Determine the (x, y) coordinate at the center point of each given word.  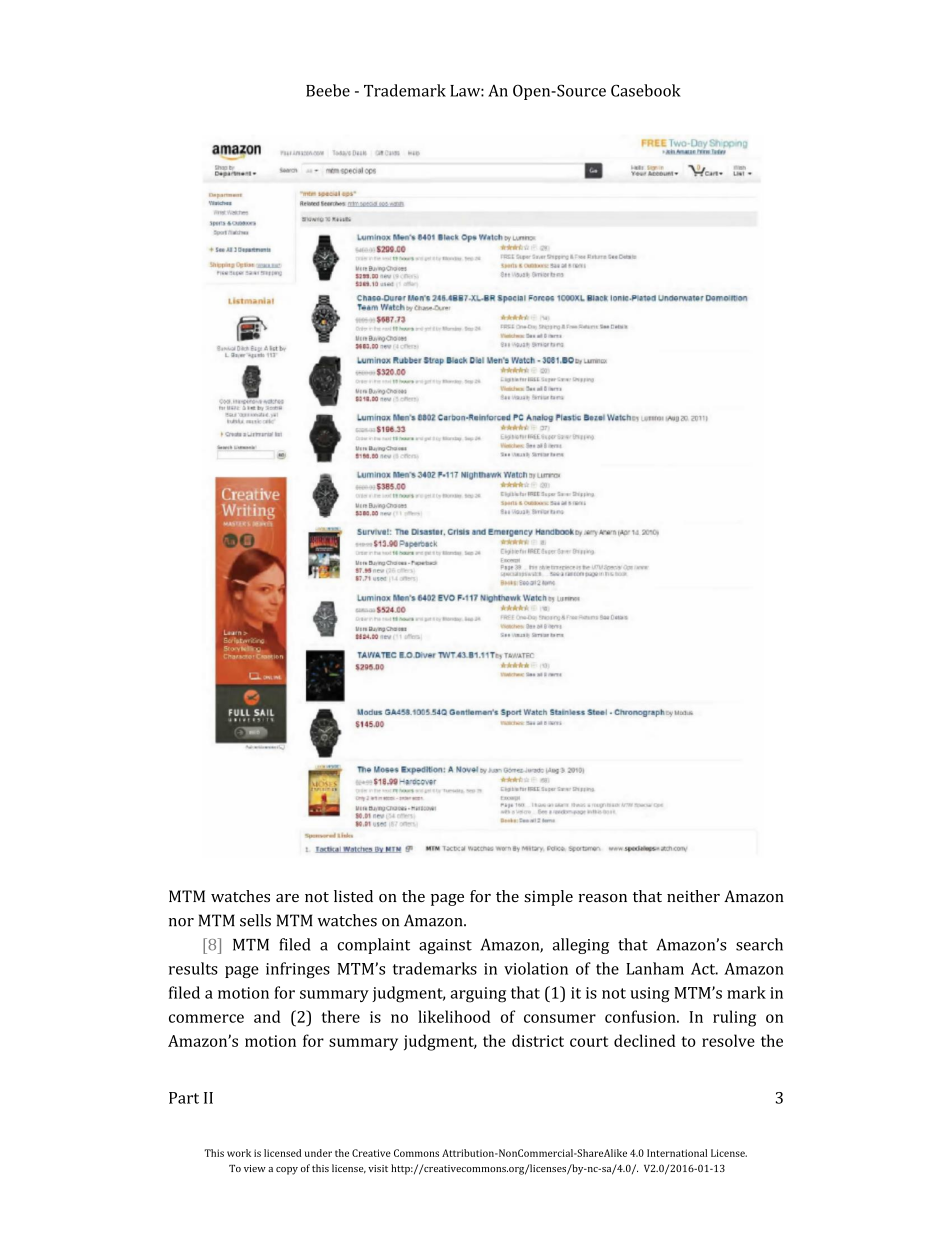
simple (548, 898)
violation (536, 968)
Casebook (646, 90)
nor (181, 922)
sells (255, 920)
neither (693, 896)
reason (603, 898)
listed (353, 896)
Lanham (655, 968)
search (759, 944)
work (239, 1153)
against (445, 946)
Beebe (328, 90)
